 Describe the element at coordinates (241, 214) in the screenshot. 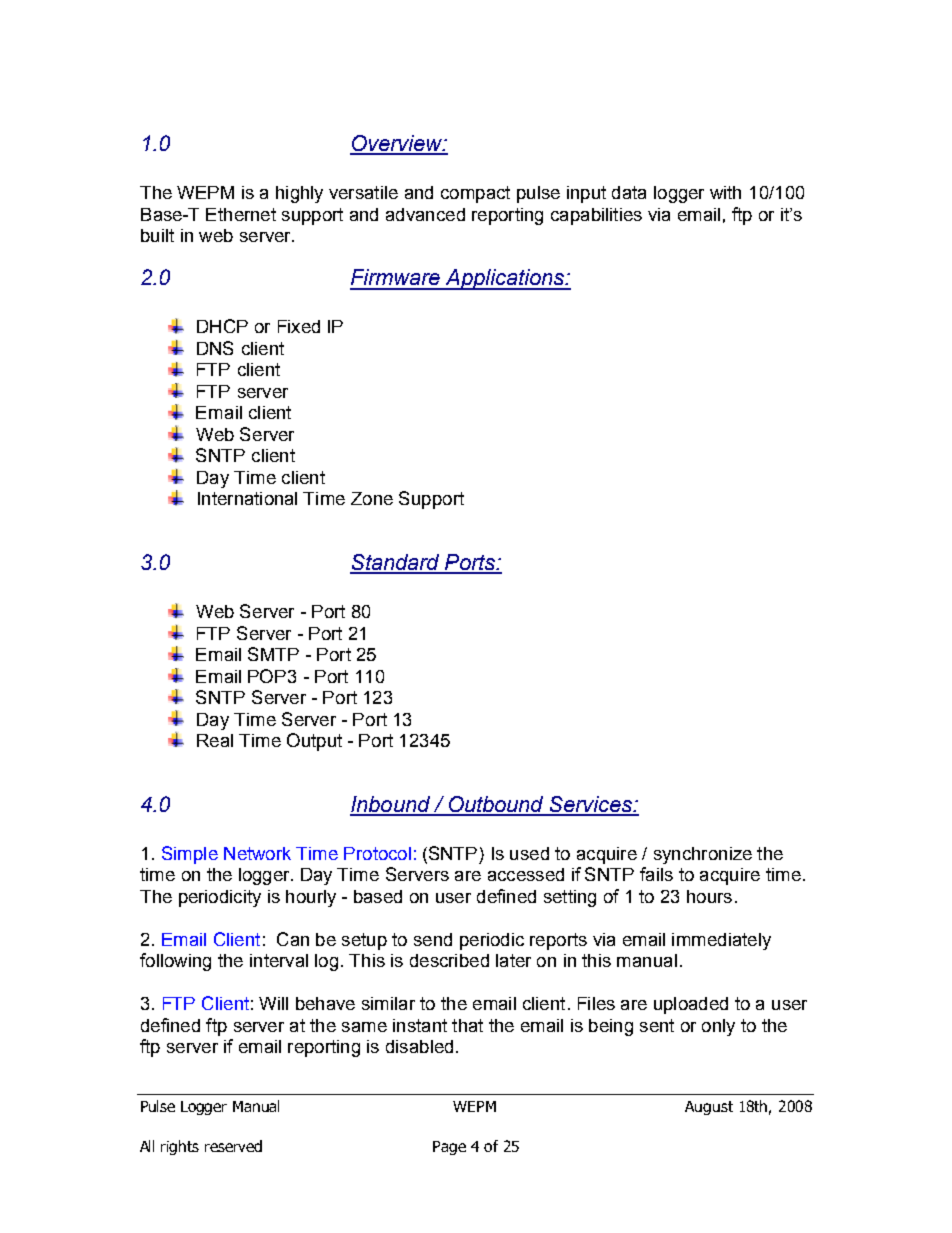

I see `Ethernet` at that location.
